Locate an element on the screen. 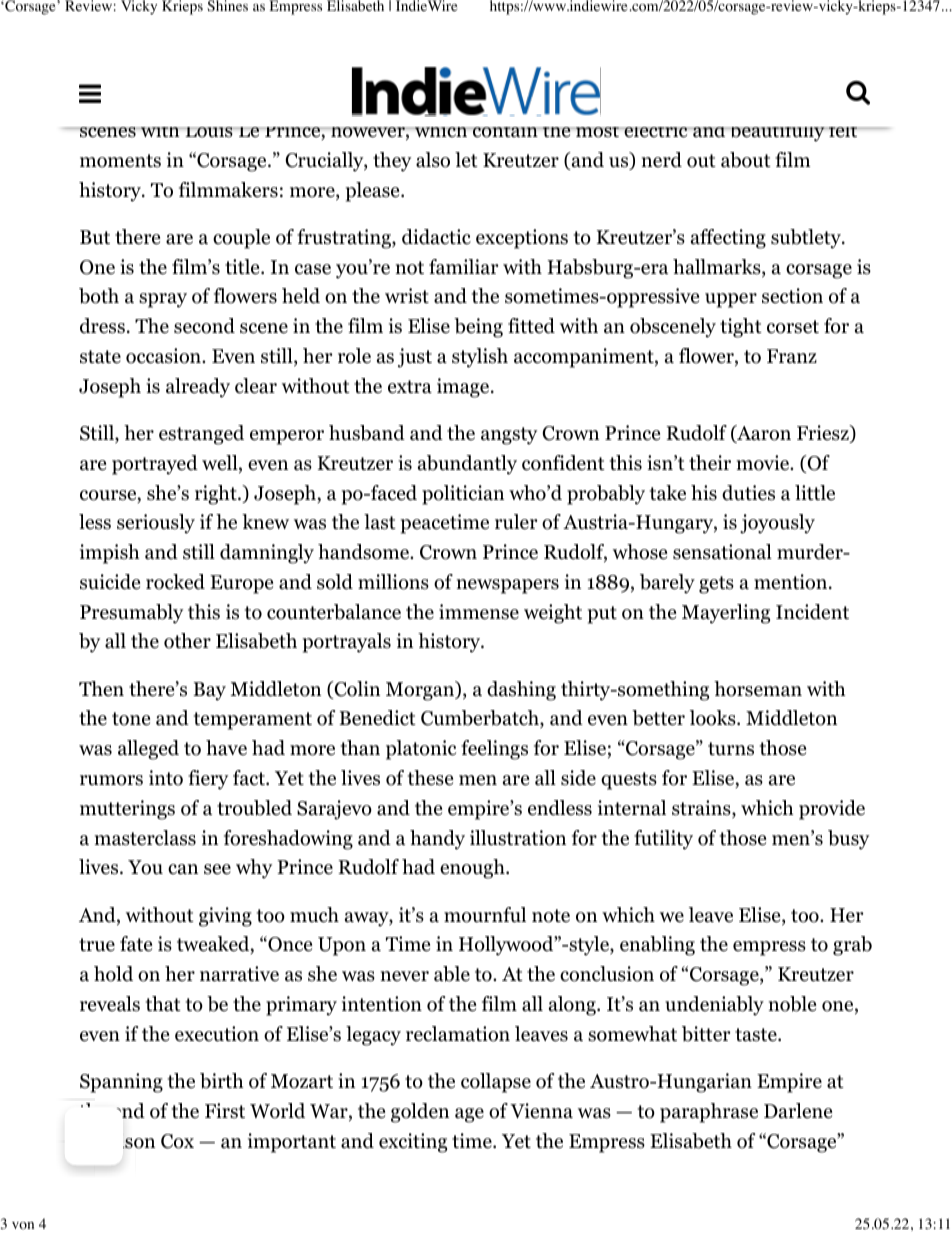 This screenshot has height=1233, width=952. these is located at coordinates (430, 778).
